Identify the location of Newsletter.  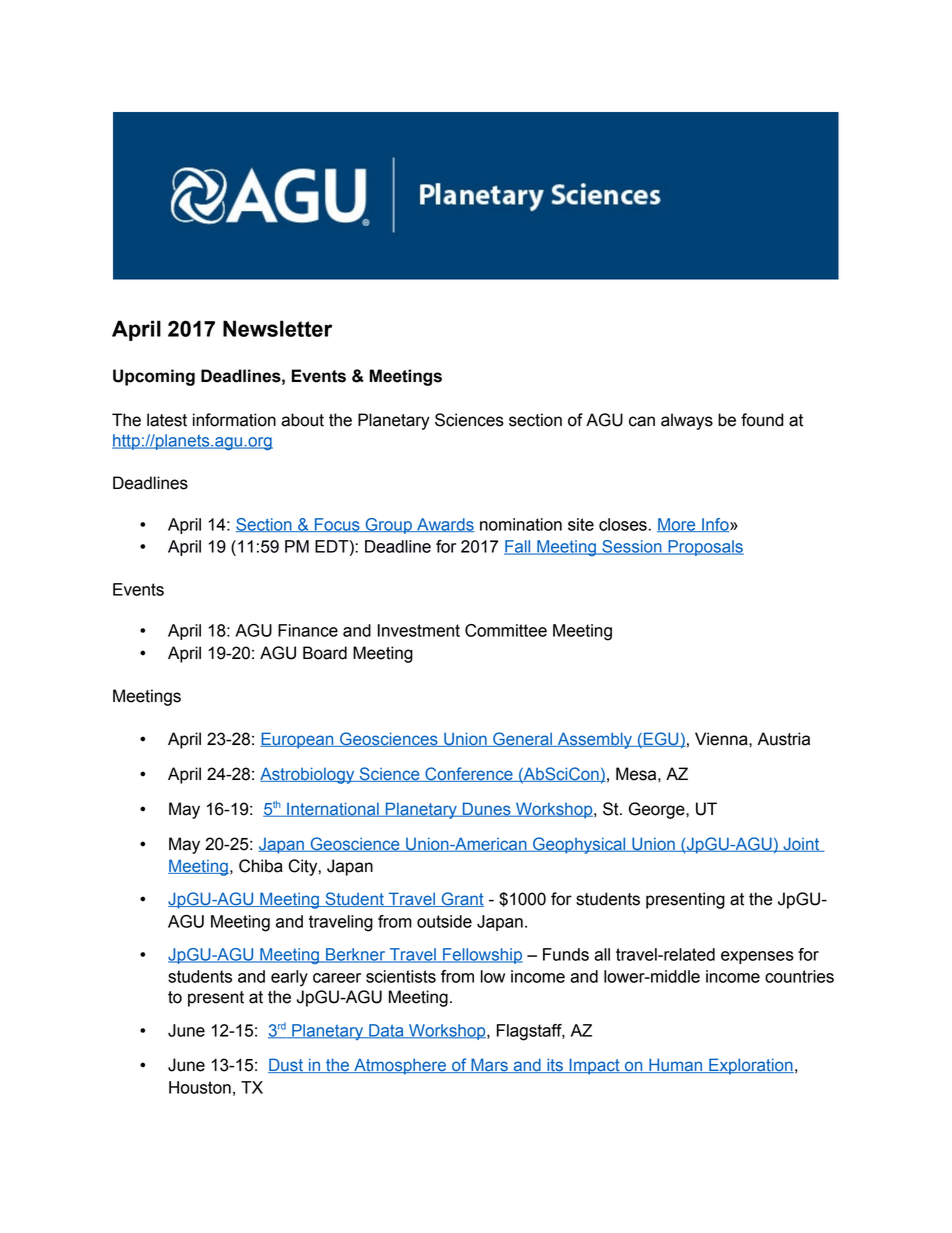
(277, 328).
